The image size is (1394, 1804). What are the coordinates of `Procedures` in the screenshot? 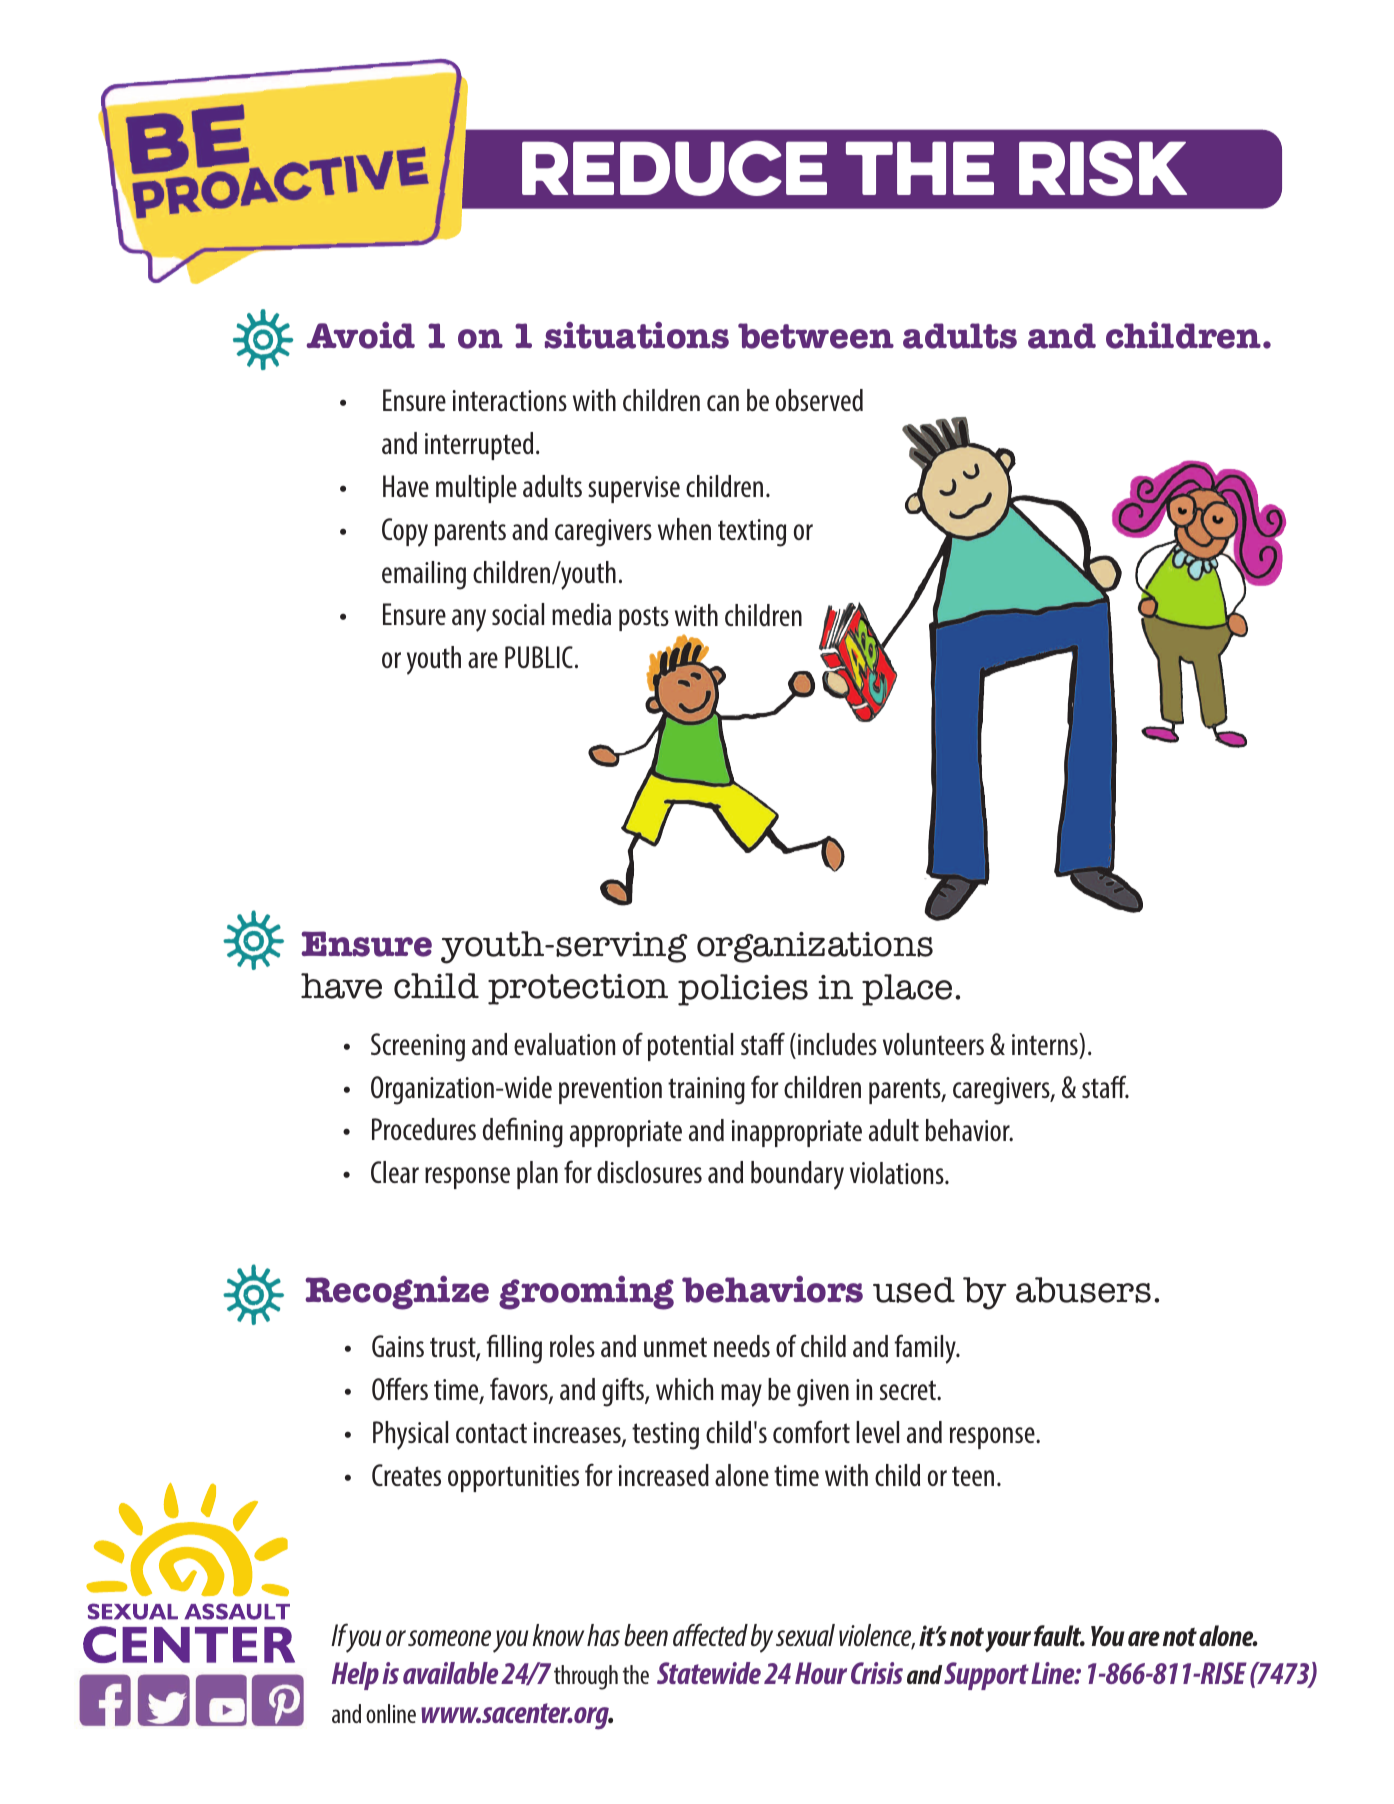 It's located at (424, 1129).
